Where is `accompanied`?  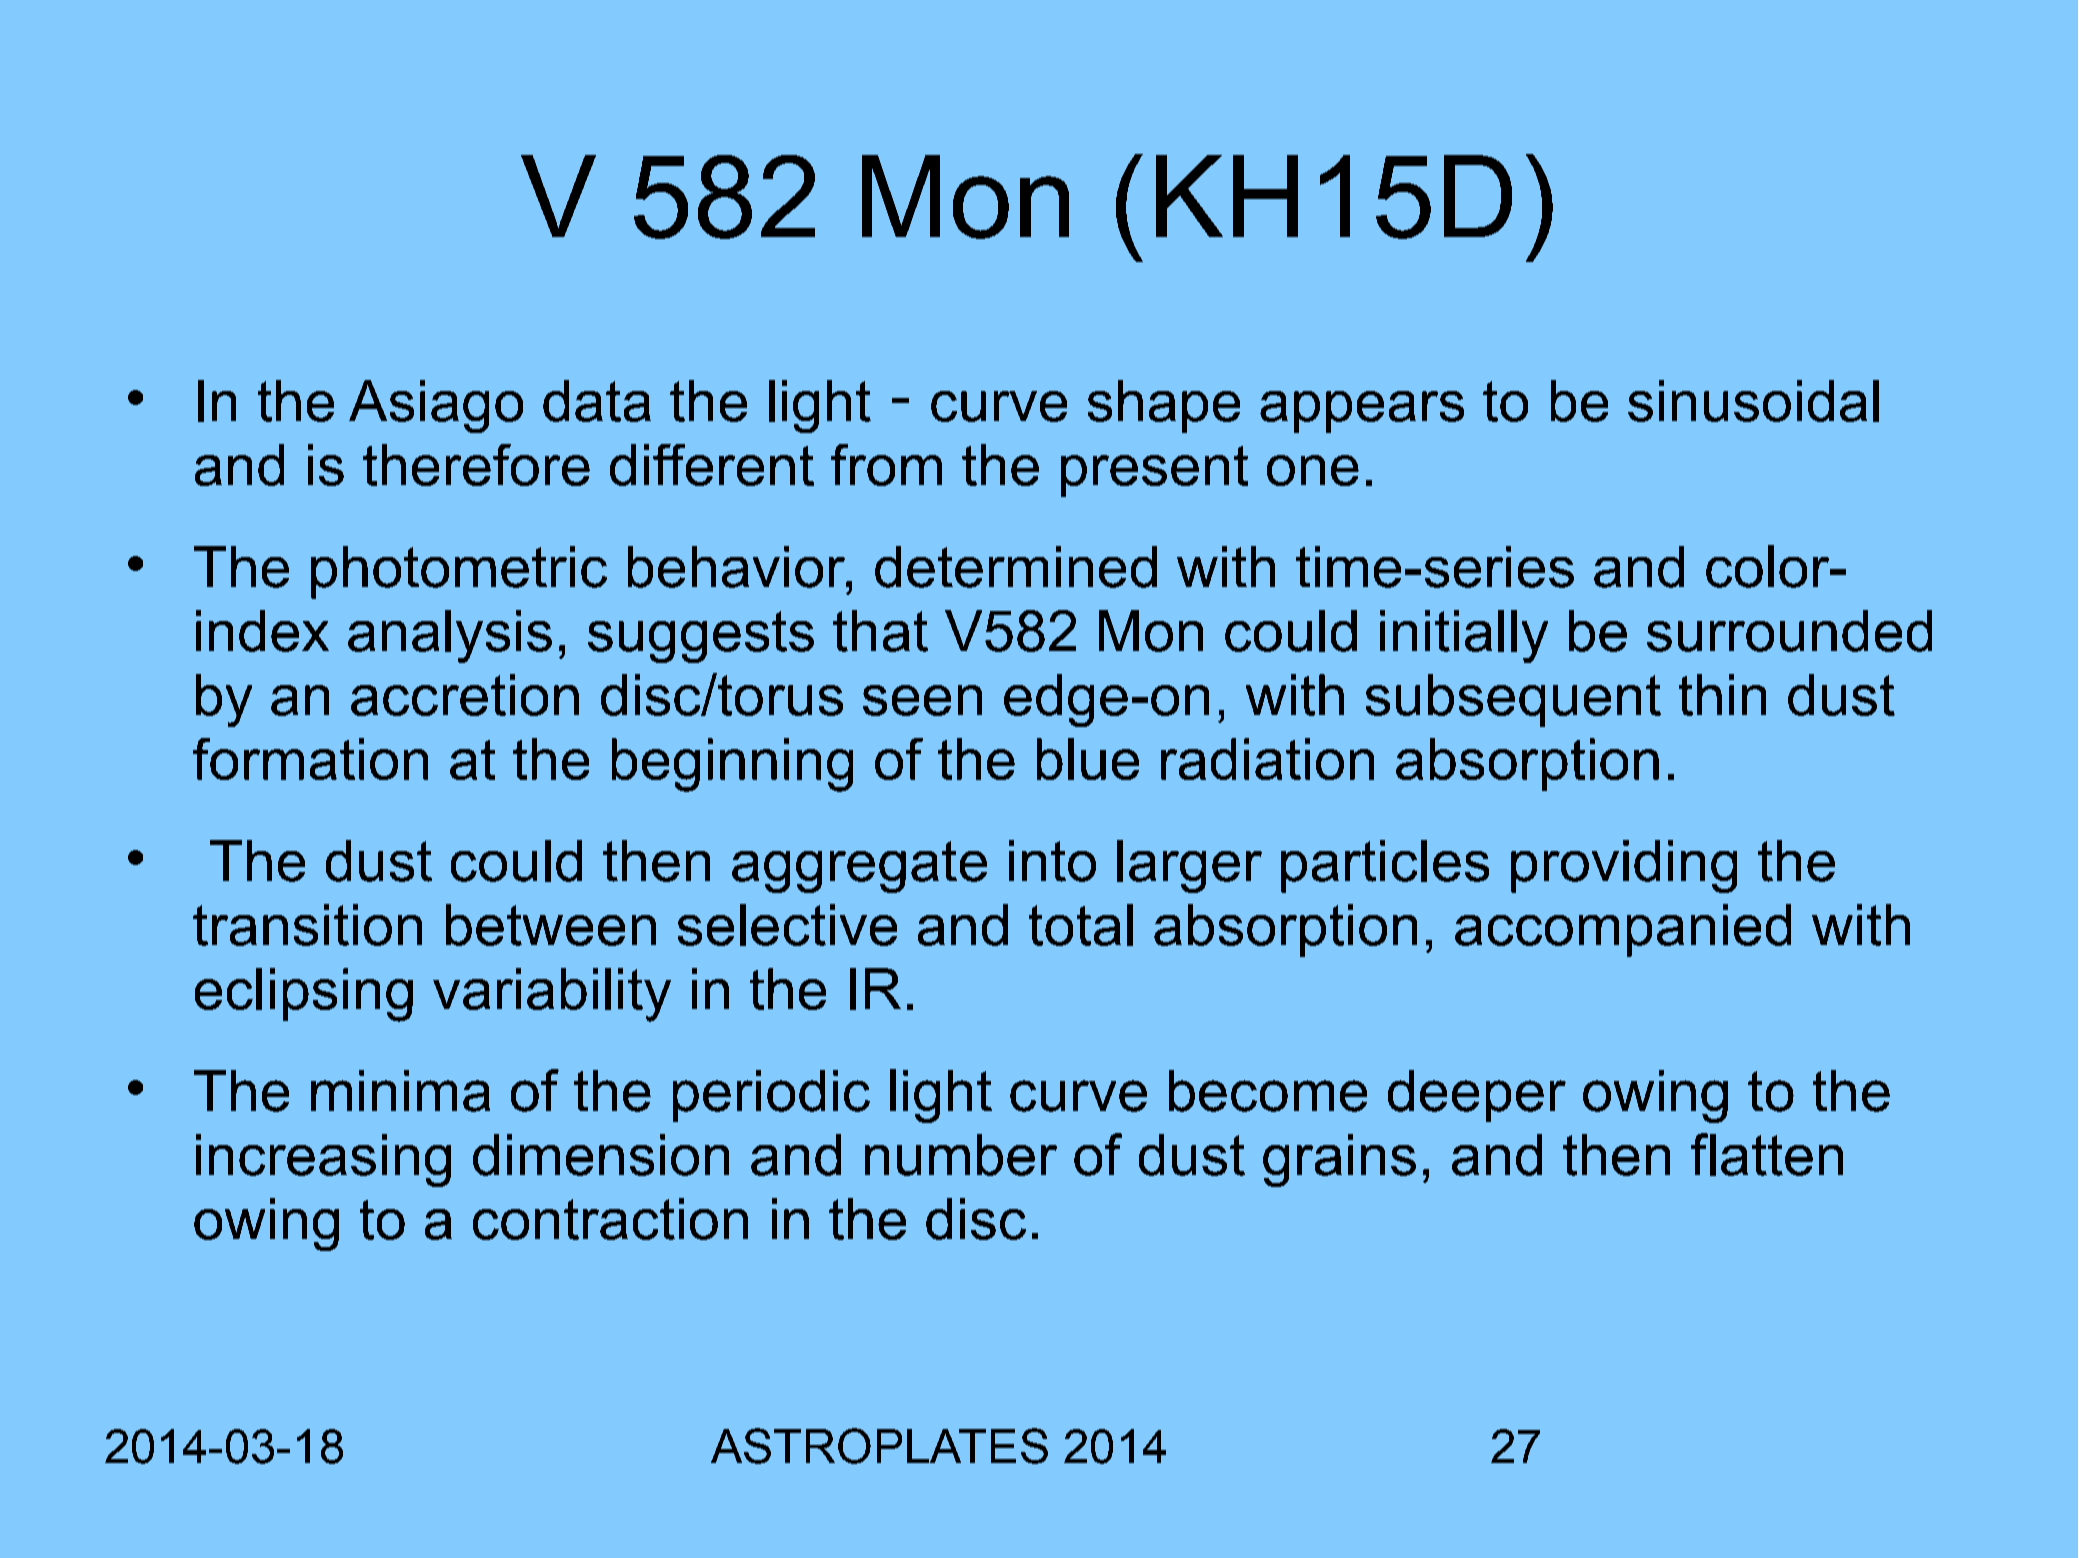 accompanied is located at coordinates (1623, 930).
